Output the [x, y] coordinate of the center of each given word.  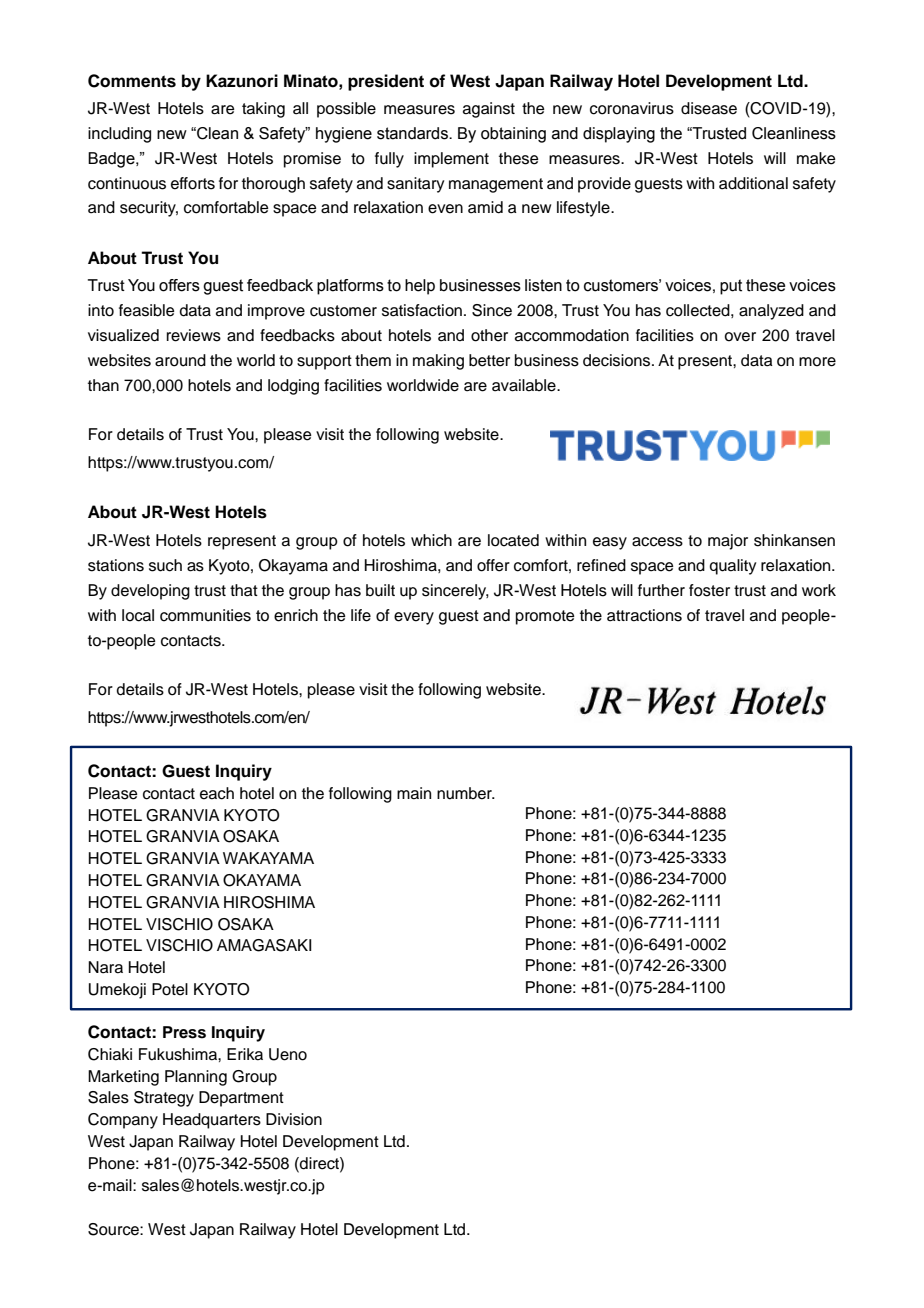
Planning [196, 1078]
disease [709, 108]
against [489, 110]
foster [709, 590]
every [414, 618]
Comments [132, 81]
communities [205, 615]
